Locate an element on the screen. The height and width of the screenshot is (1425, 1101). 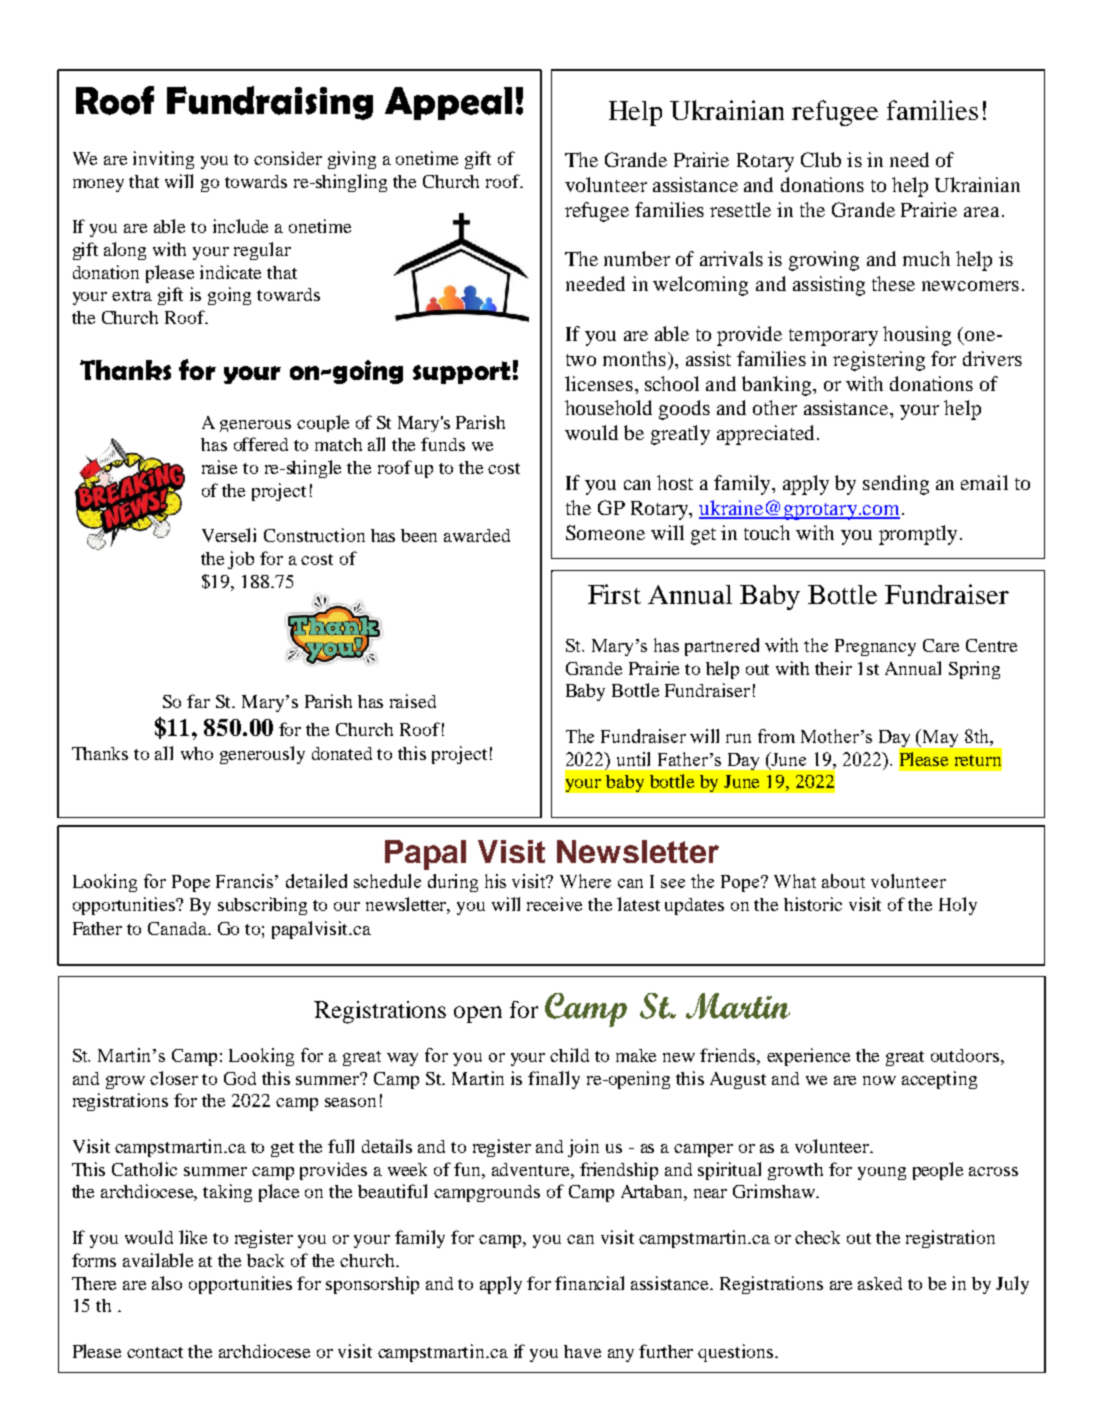
inviting is located at coordinates (163, 160).
